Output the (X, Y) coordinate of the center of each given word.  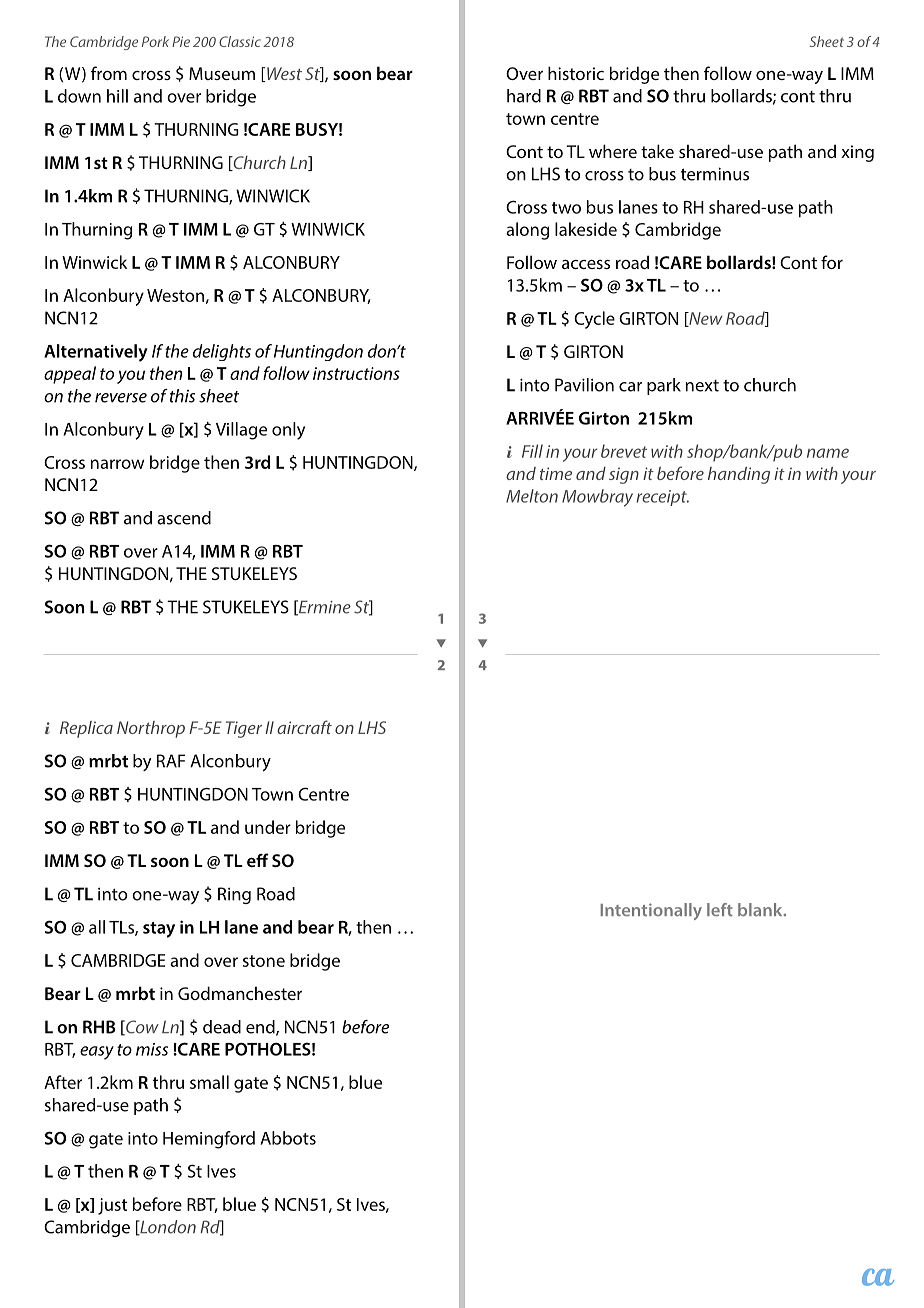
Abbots (288, 1138)
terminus (715, 174)
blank (761, 909)
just (112, 1206)
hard (524, 96)
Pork (155, 41)
